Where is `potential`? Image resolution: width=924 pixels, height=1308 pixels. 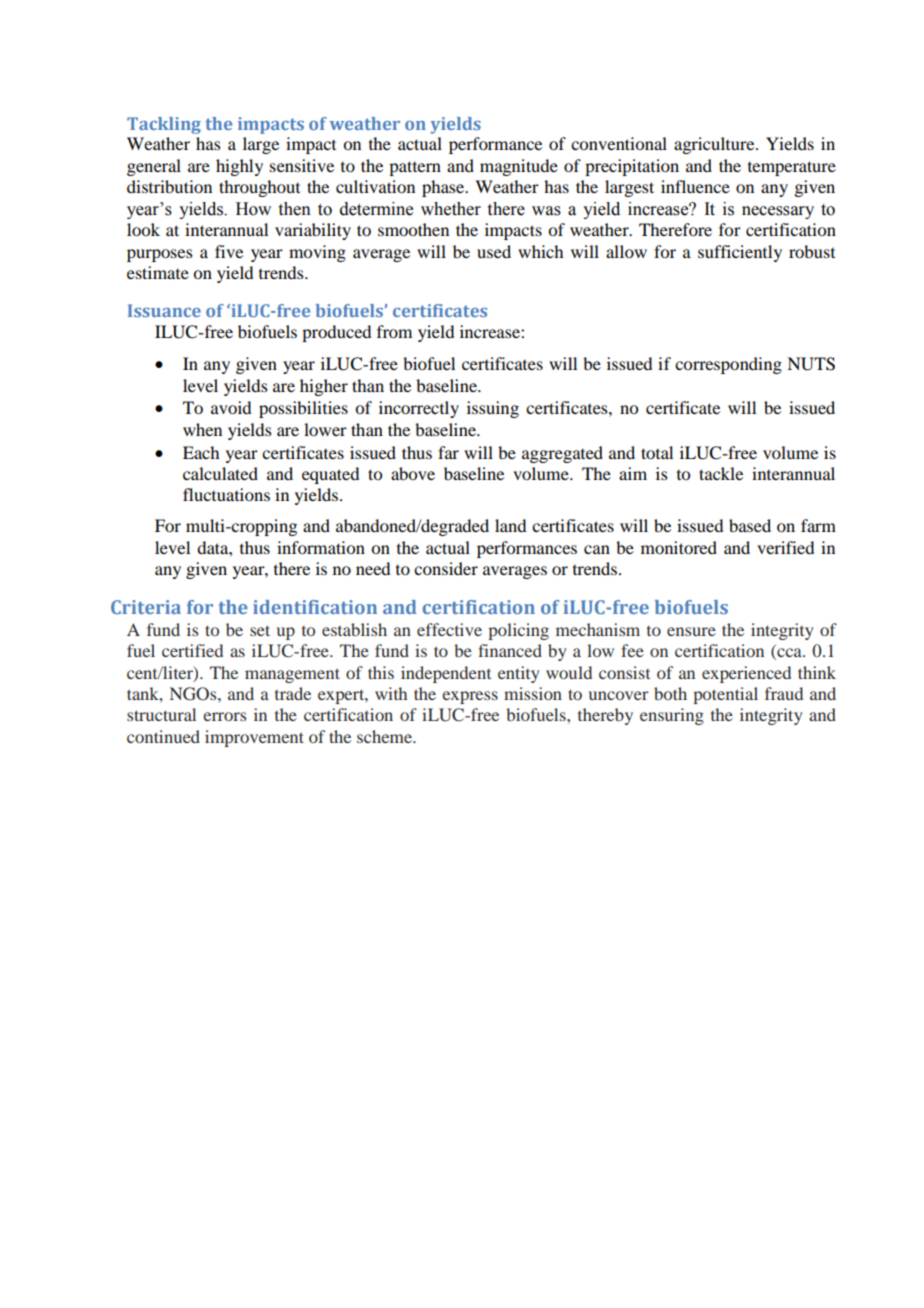 potential is located at coordinates (725, 695).
